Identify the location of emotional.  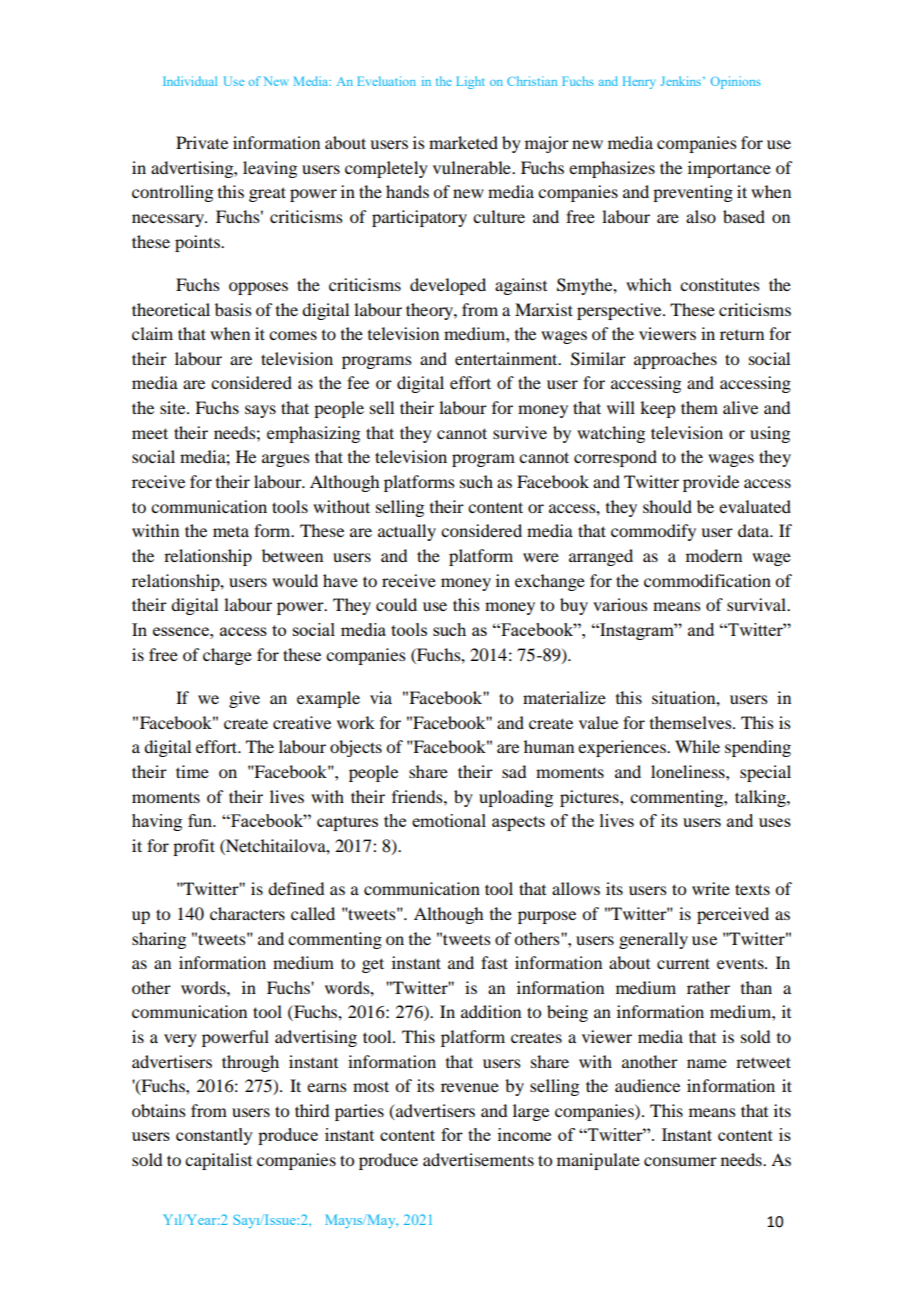
(449, 820).
